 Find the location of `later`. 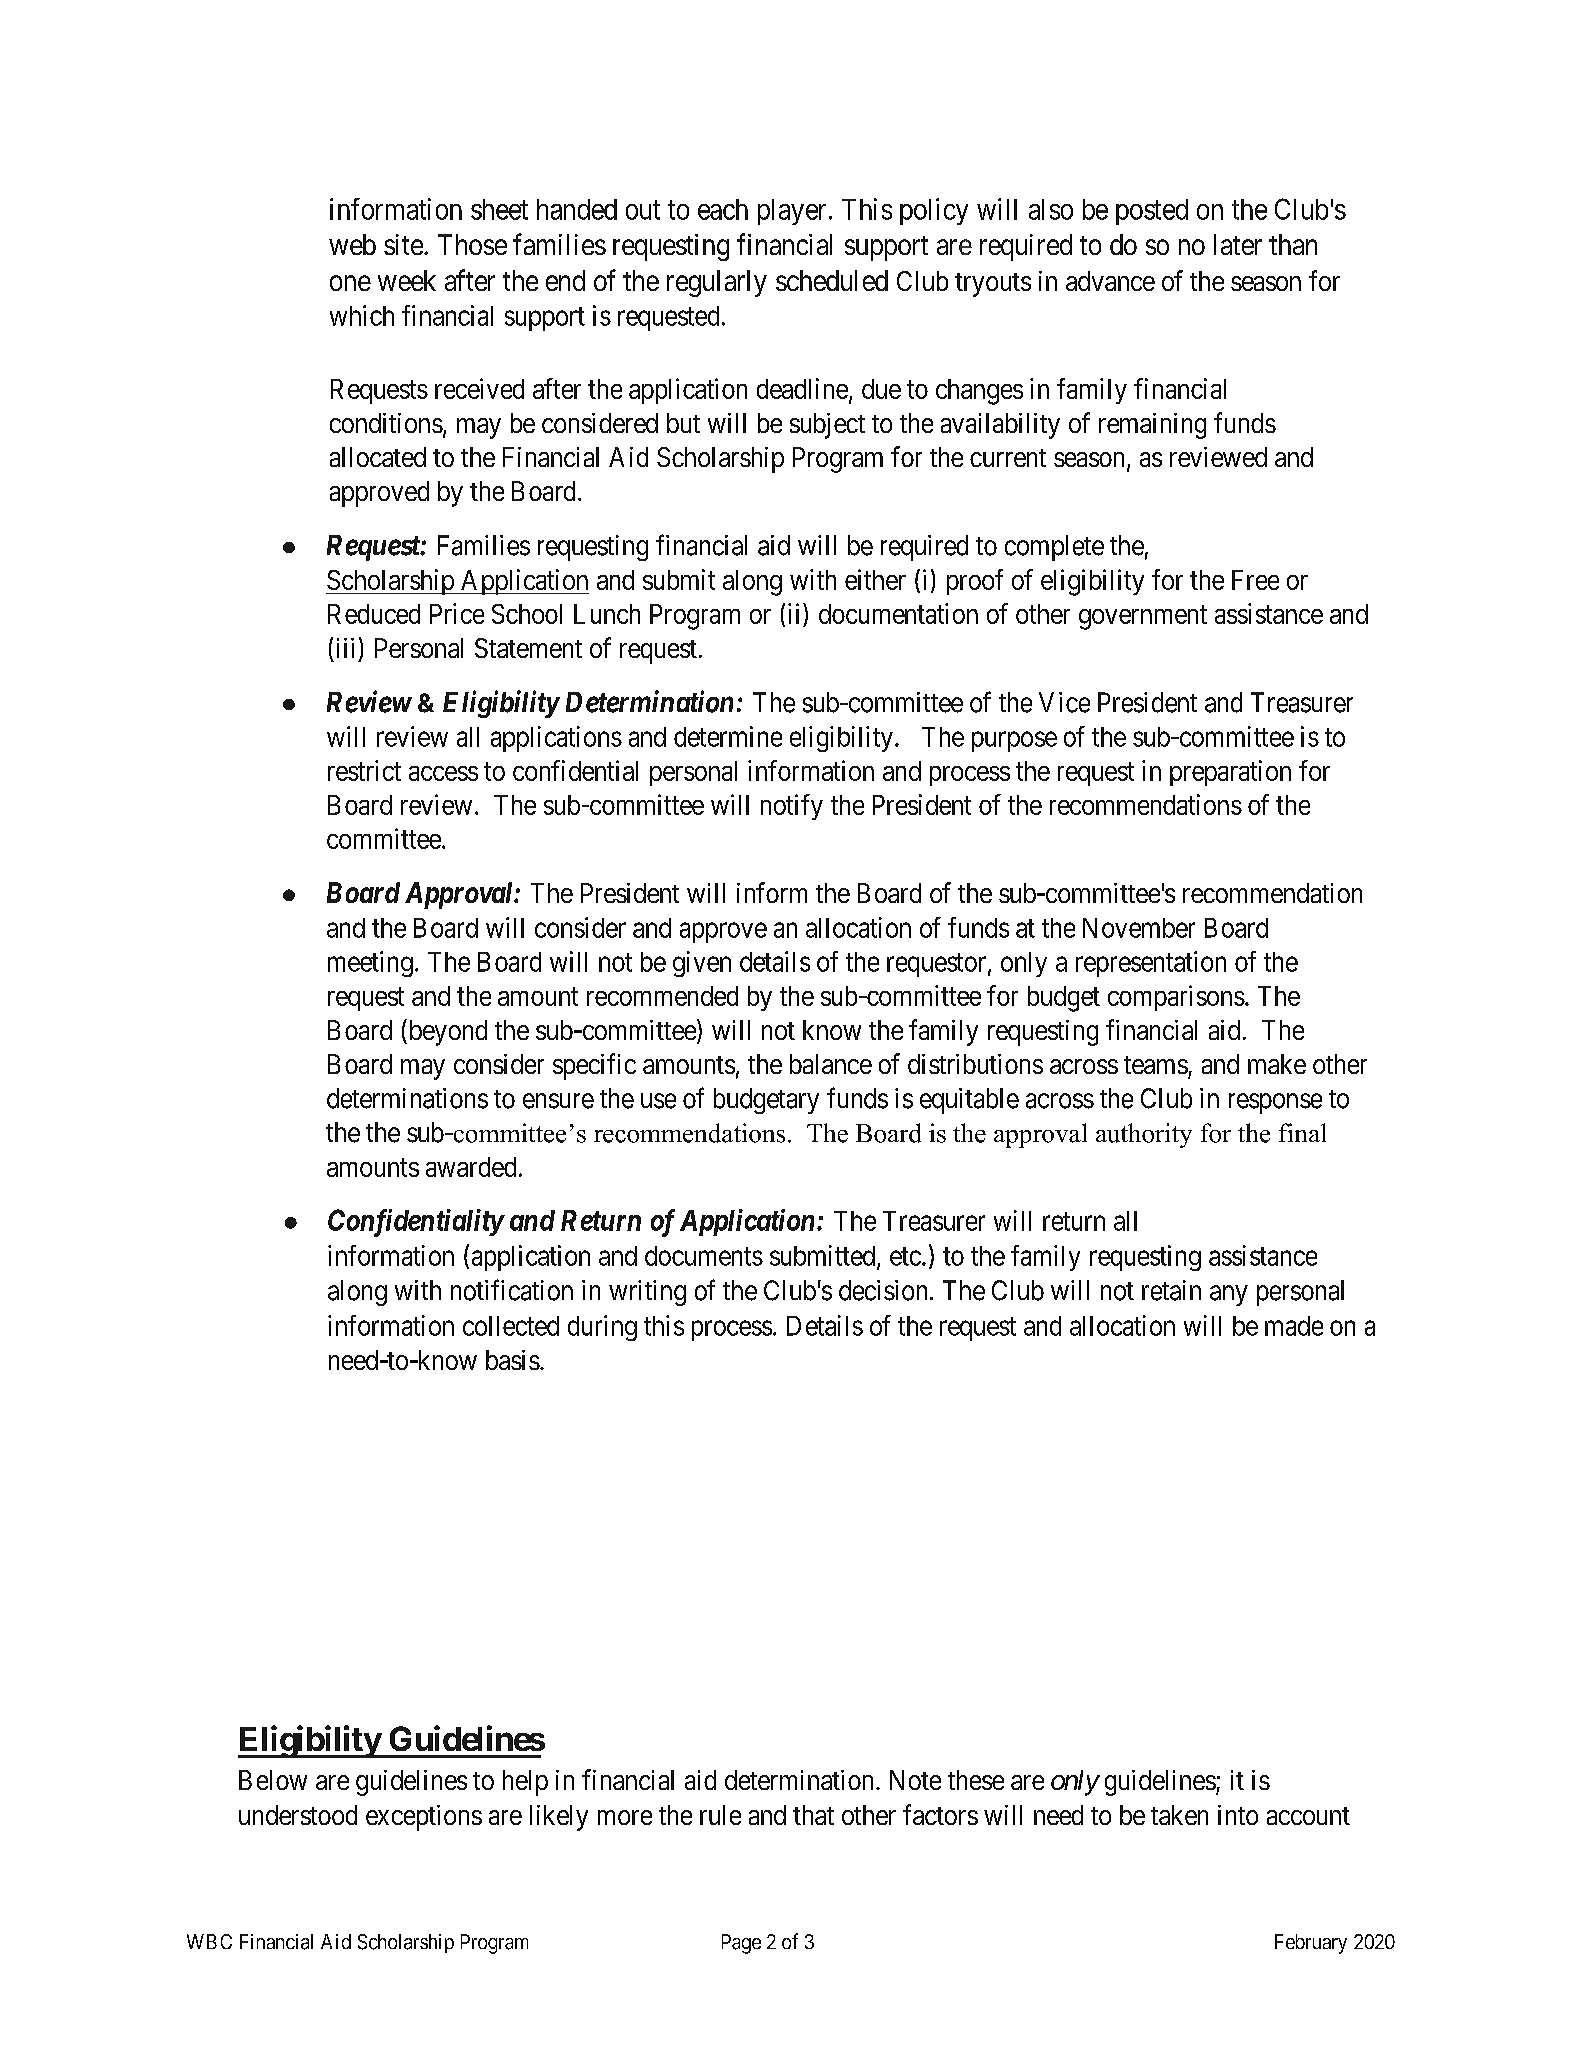

later is located at coordinates (1238, 244).
